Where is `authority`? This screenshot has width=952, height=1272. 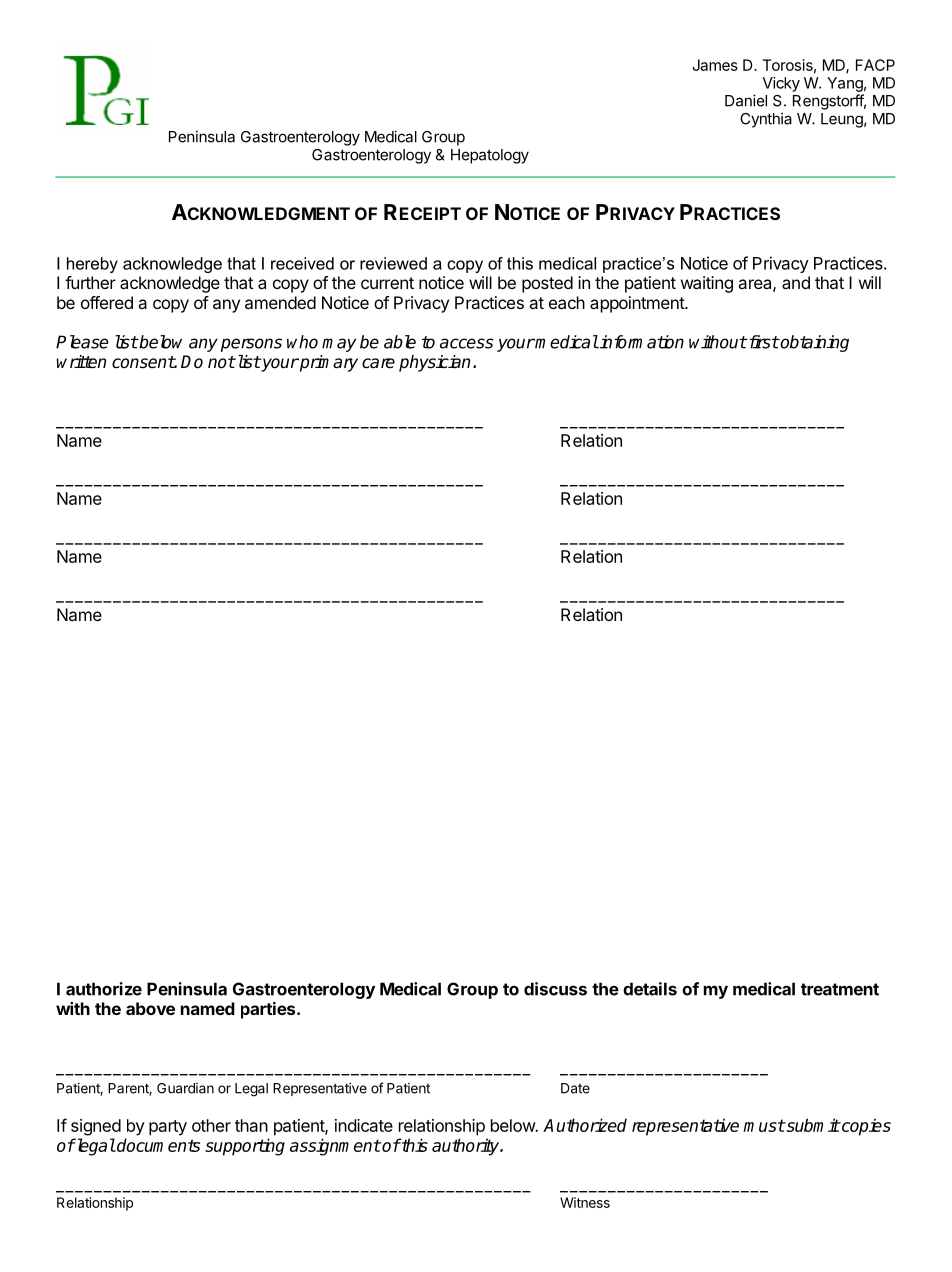 authority is located at coordinates (467, 1147).
